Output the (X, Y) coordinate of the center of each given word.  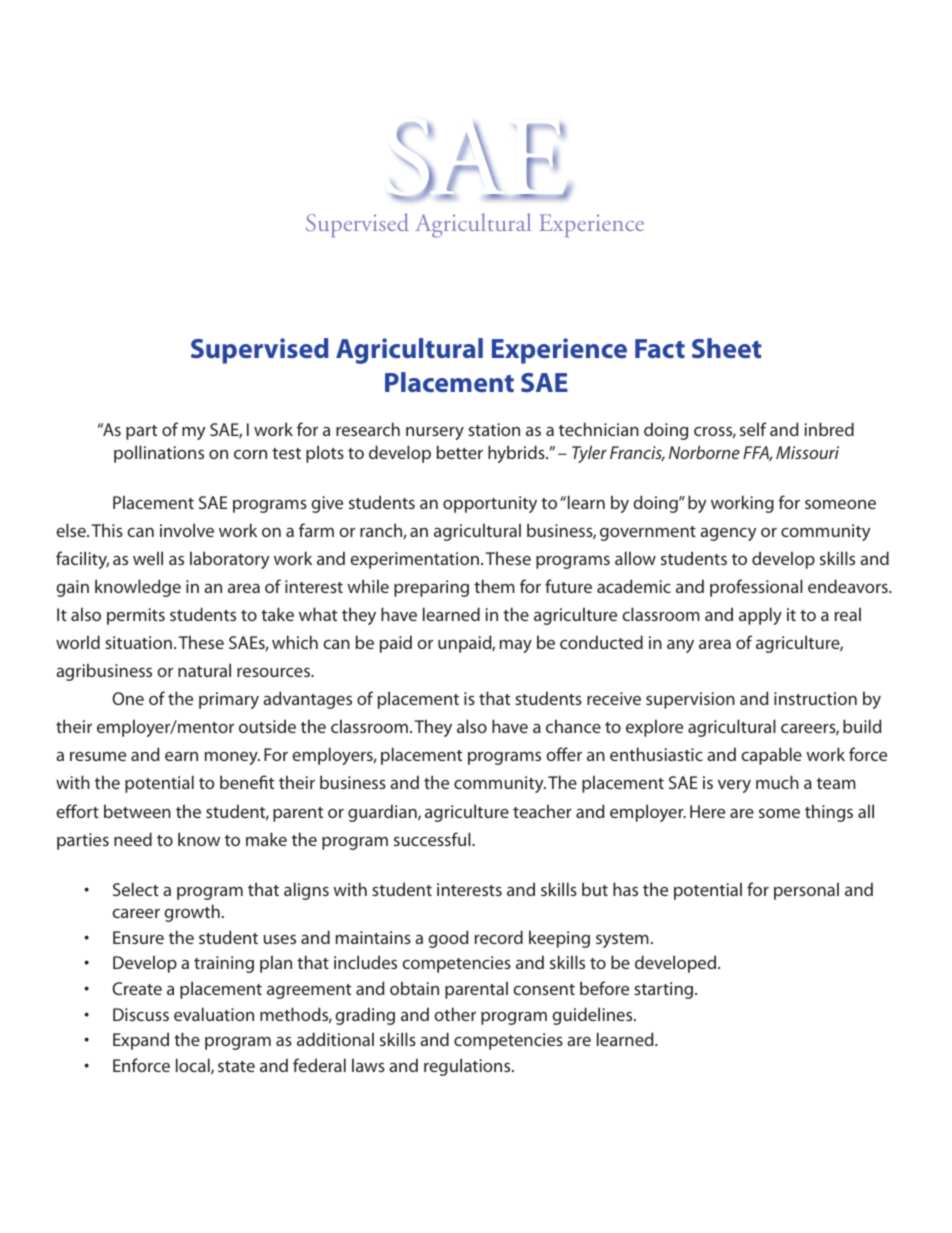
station (494, 429)
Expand (141, 1041)
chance (573, 726)
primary (229, 700)
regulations (468, 1067)
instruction (815, 698)
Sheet (726, 348)
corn (250, 454)
